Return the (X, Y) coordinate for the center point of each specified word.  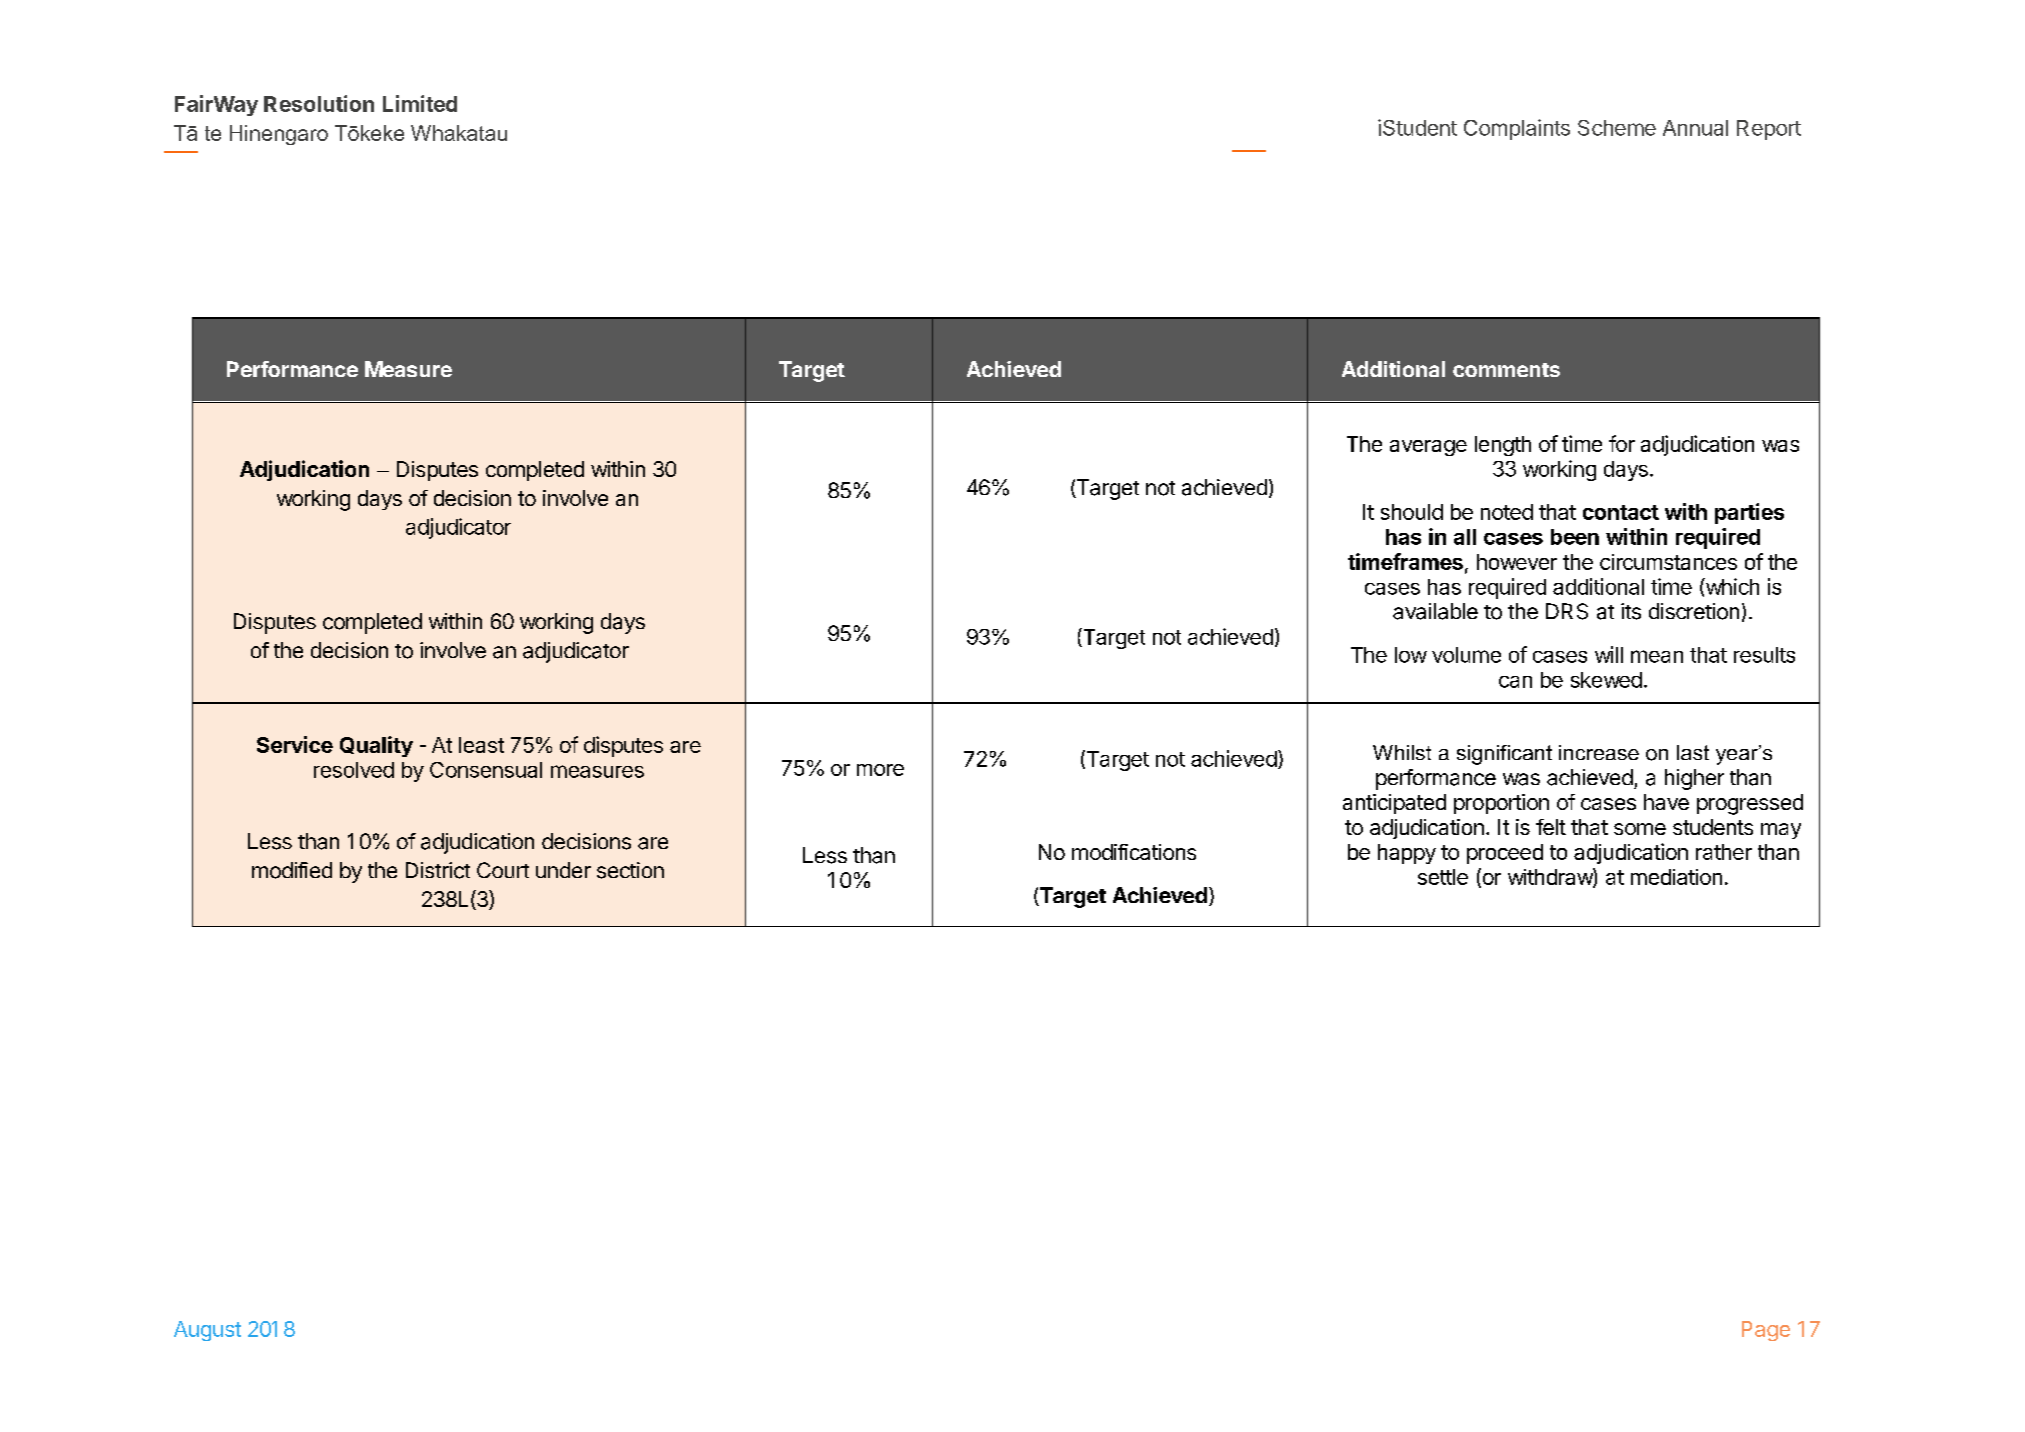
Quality (376, 746)
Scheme (1617, 128)
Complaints (1517, 129)
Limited (420, 103)
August (207, 1331)
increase (1599, 752)
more (880, 770)
